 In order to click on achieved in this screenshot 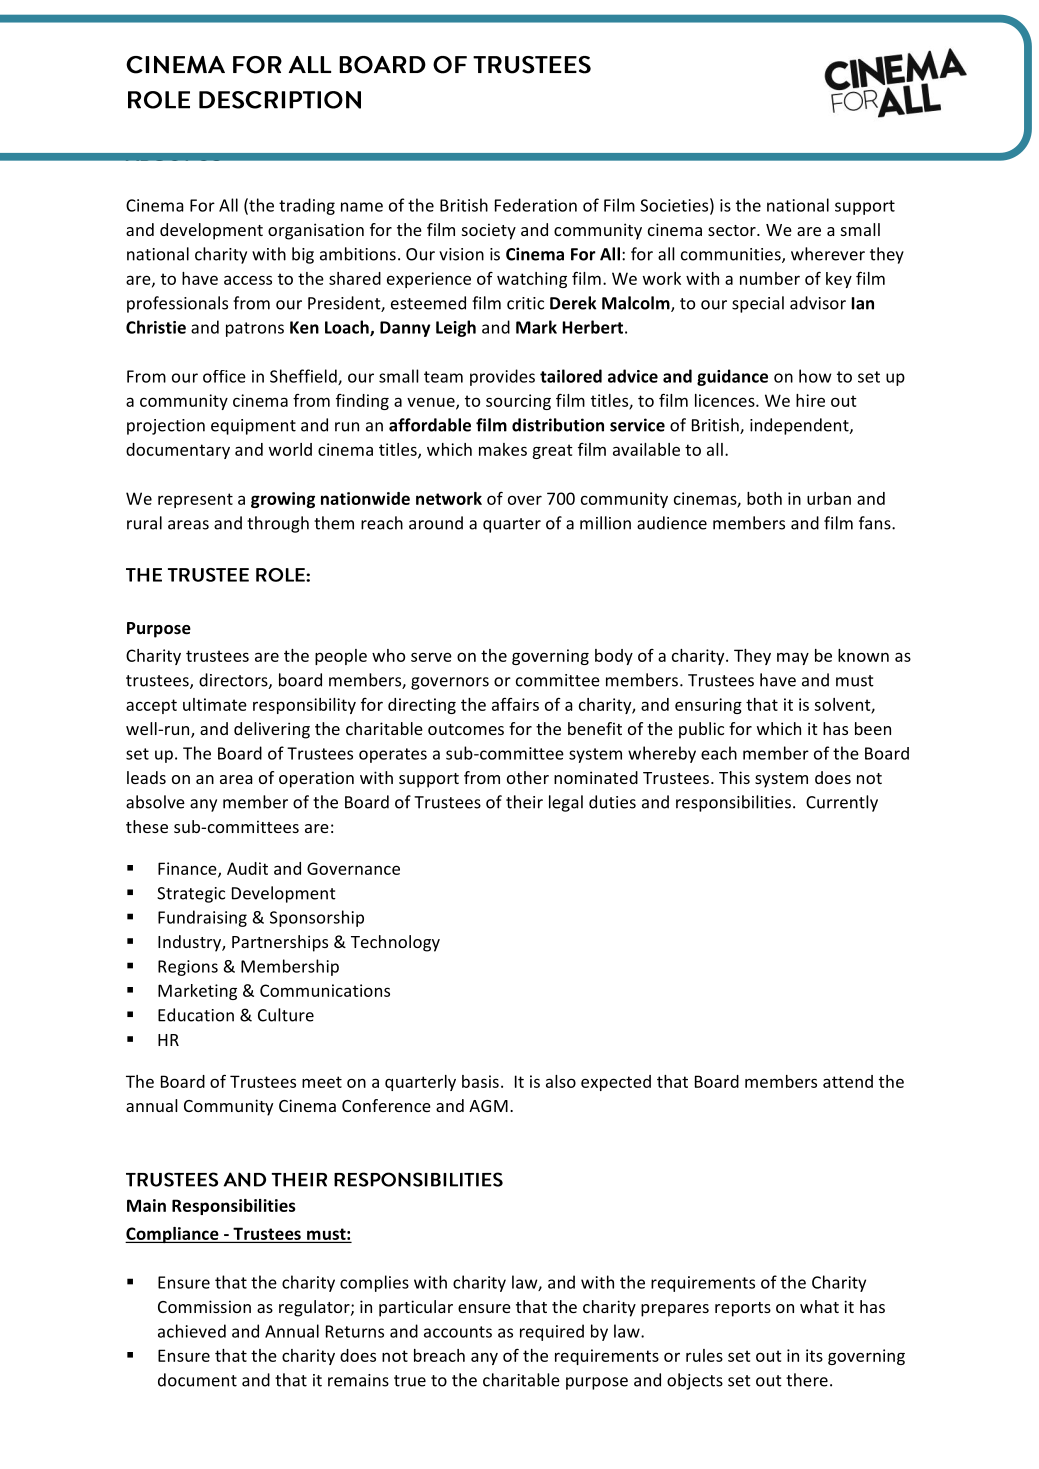, I will do `click(192, 1331)`.
